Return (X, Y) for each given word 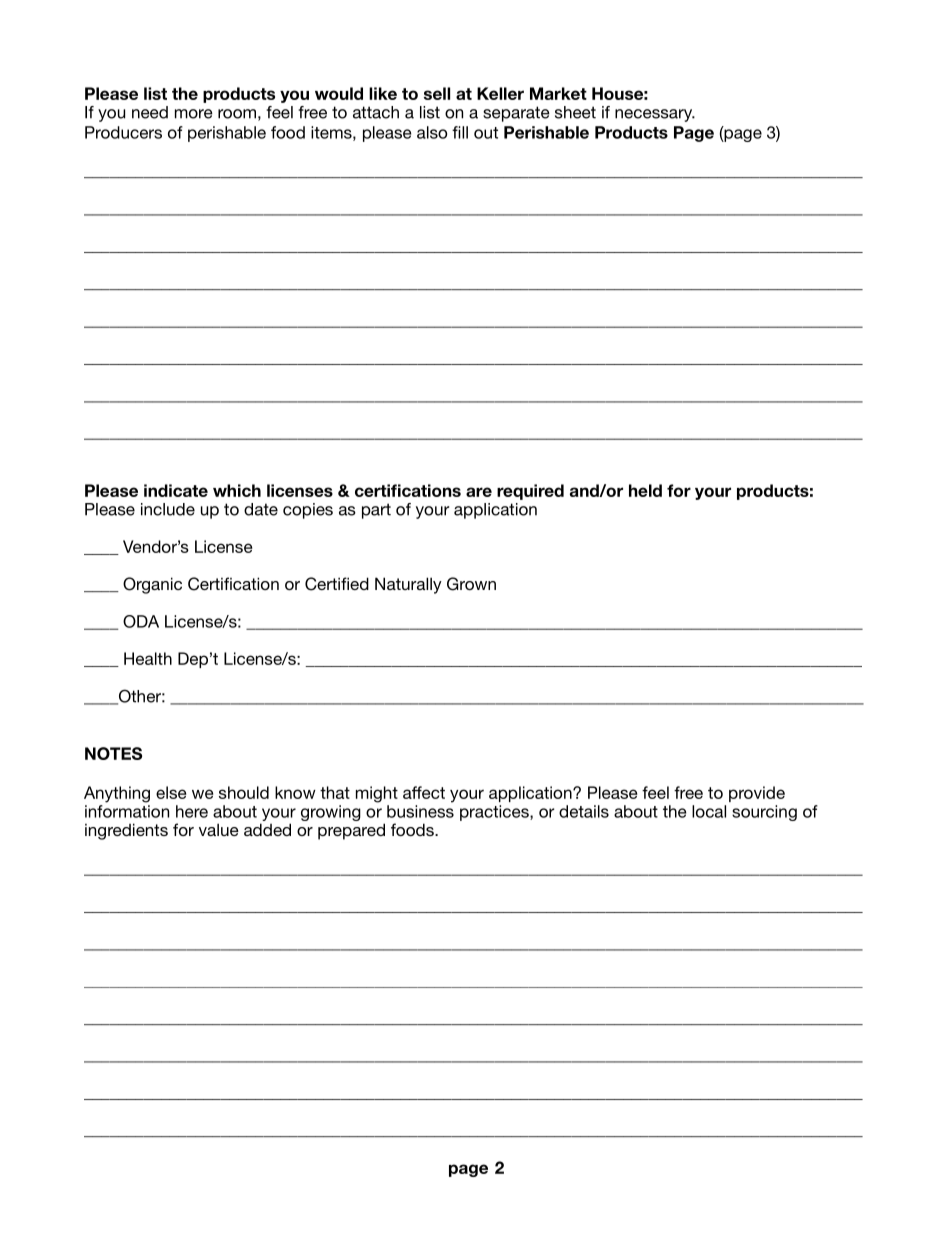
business (420, 811)
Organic (152, 585)
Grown (471, 584)
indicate (176, 490)
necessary (655, 115)
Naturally (408, 585)
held (645, 490)
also (432, 132)
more (194, 114)
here (192, 811)
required (530, 492)
